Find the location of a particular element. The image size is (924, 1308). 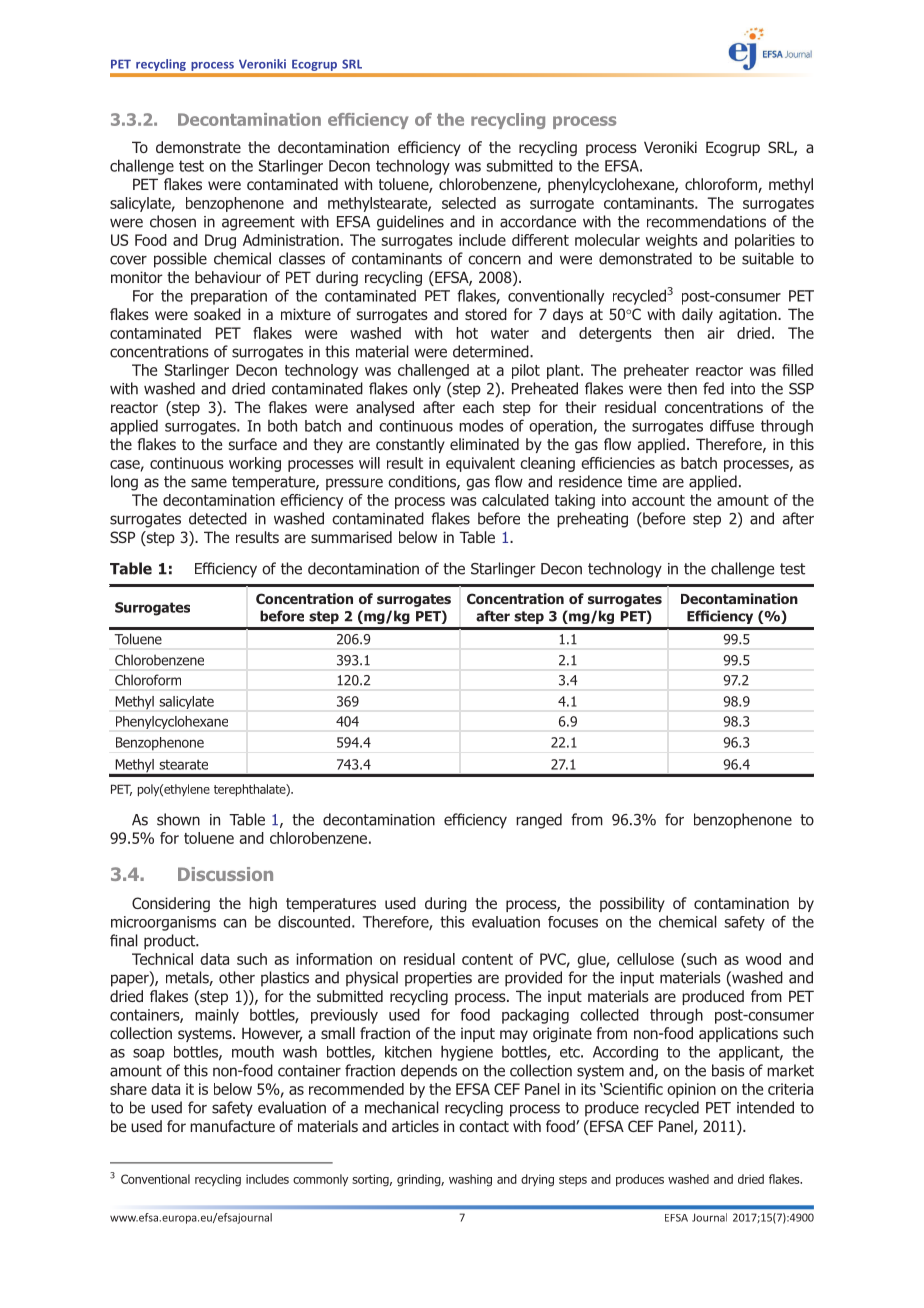

ranged is located at coordinates (539, 821).
